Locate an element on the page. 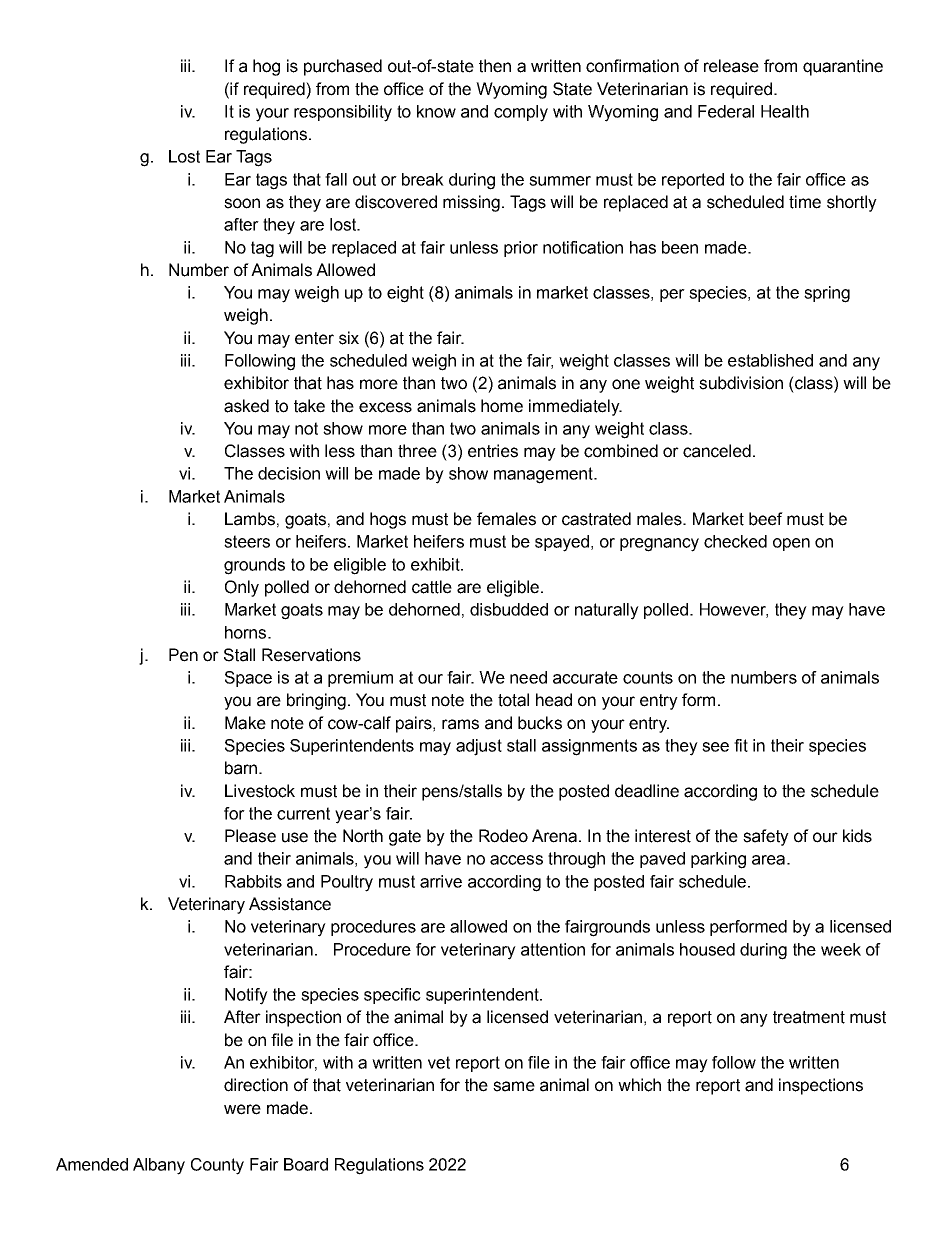 This document has height=1233, width=952. open is located at coordinates (791, 544).
